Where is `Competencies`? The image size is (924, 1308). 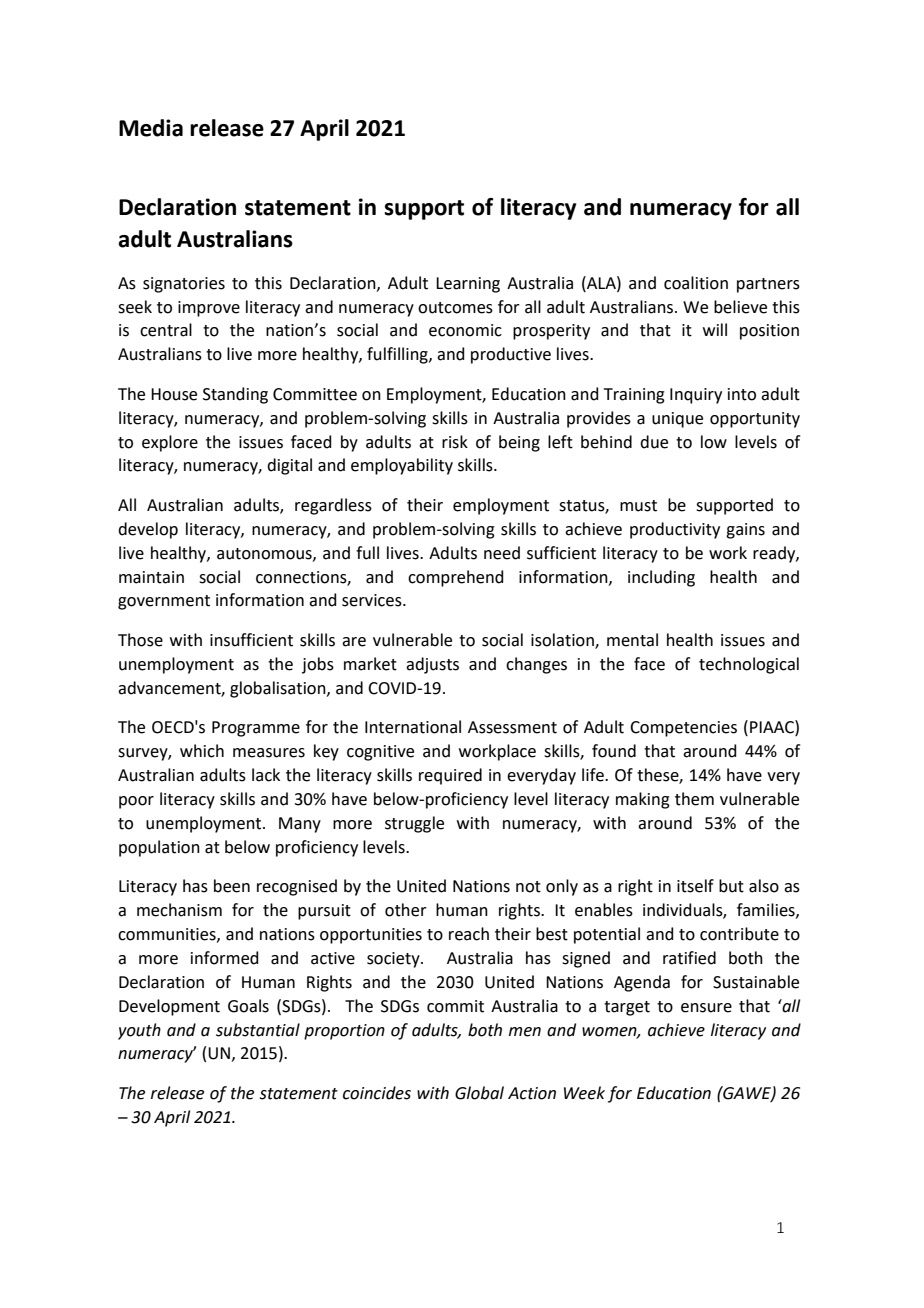 Competencies is located at coordinates (683, 729).
